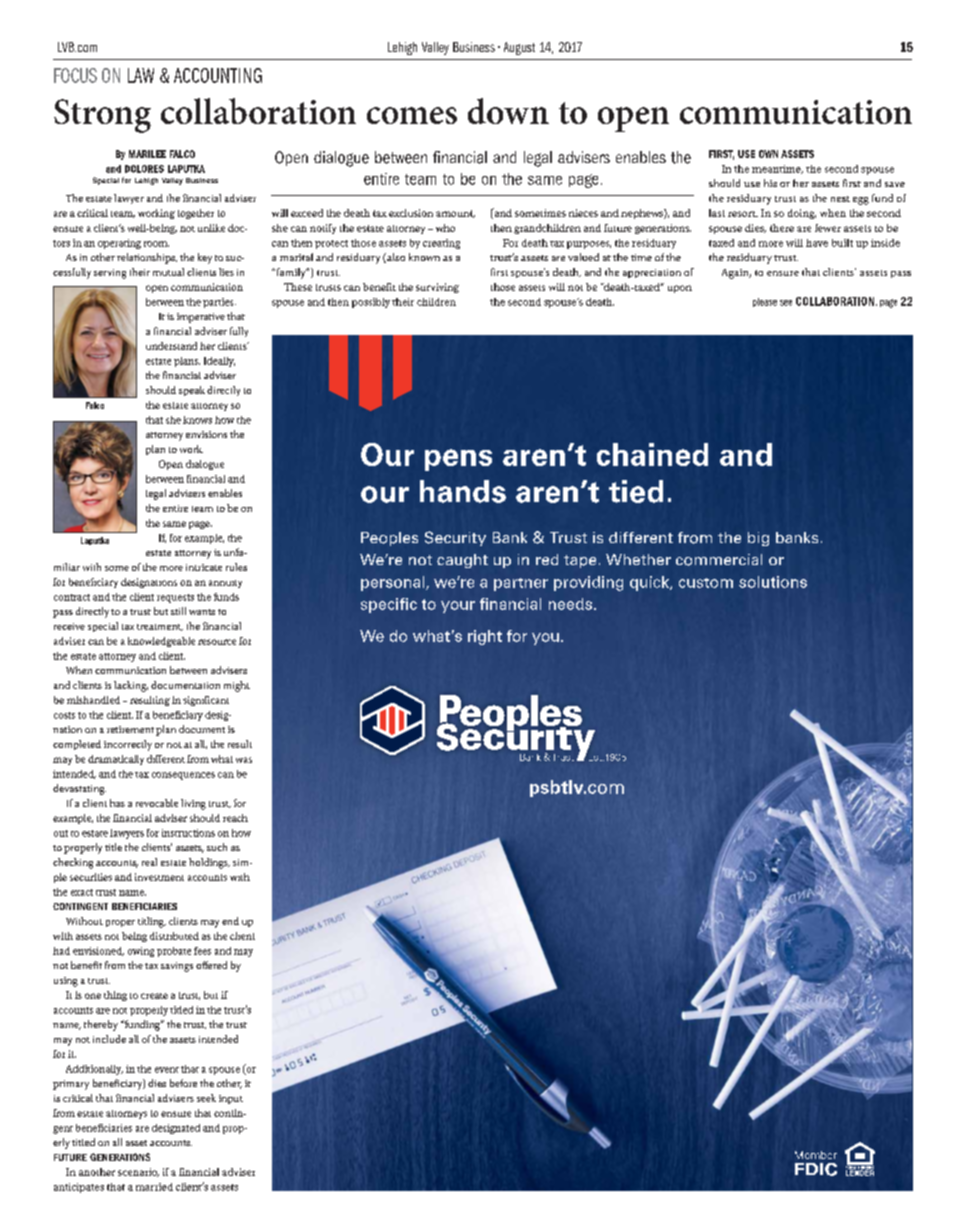 The width and height of the document is (966, 1232). Describe the element at coordinates (508, 111) in the document. I see `down` at that location.
